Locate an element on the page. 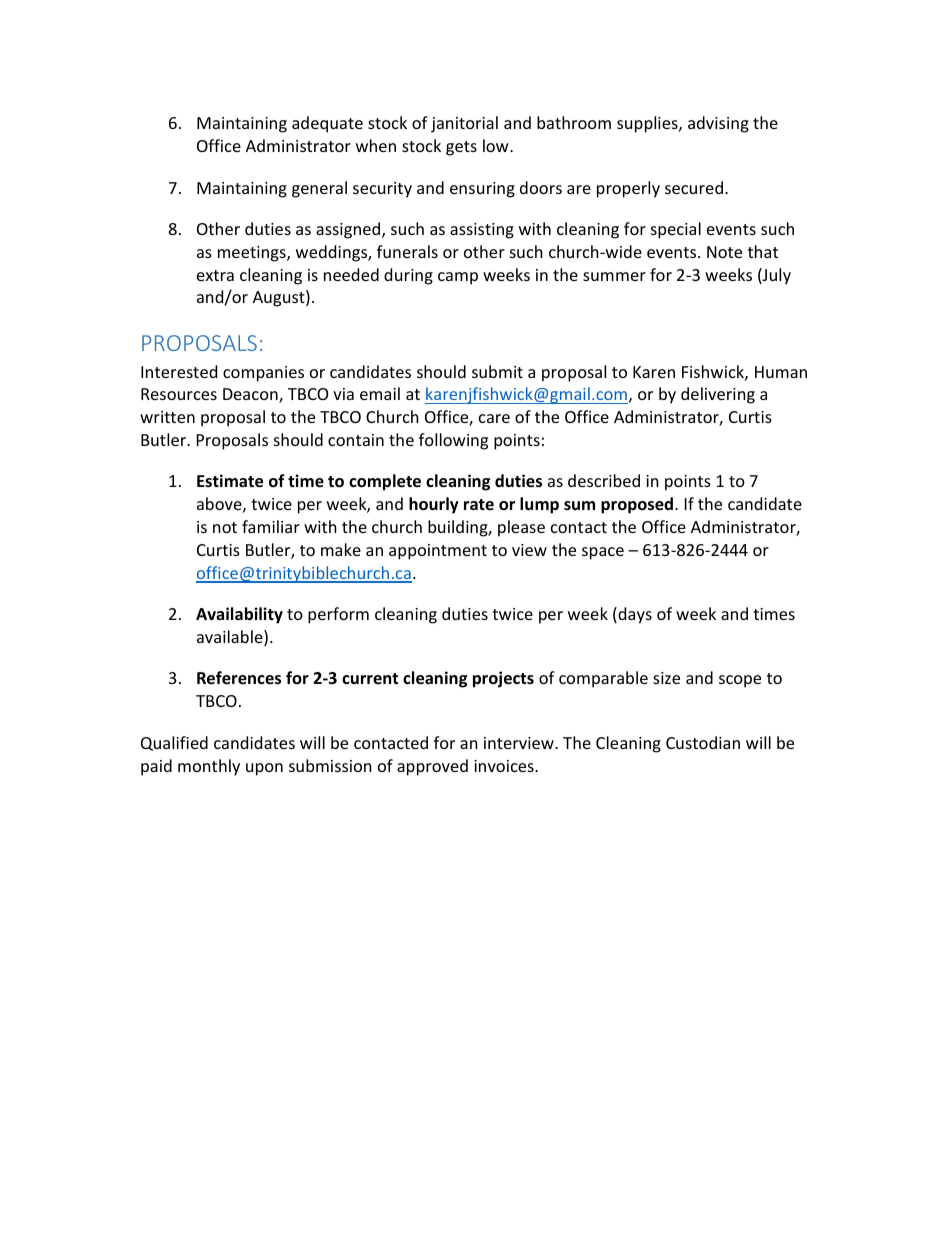 The height and width of the page is (1233, 952). gets is located at coordinates (461, 148).
